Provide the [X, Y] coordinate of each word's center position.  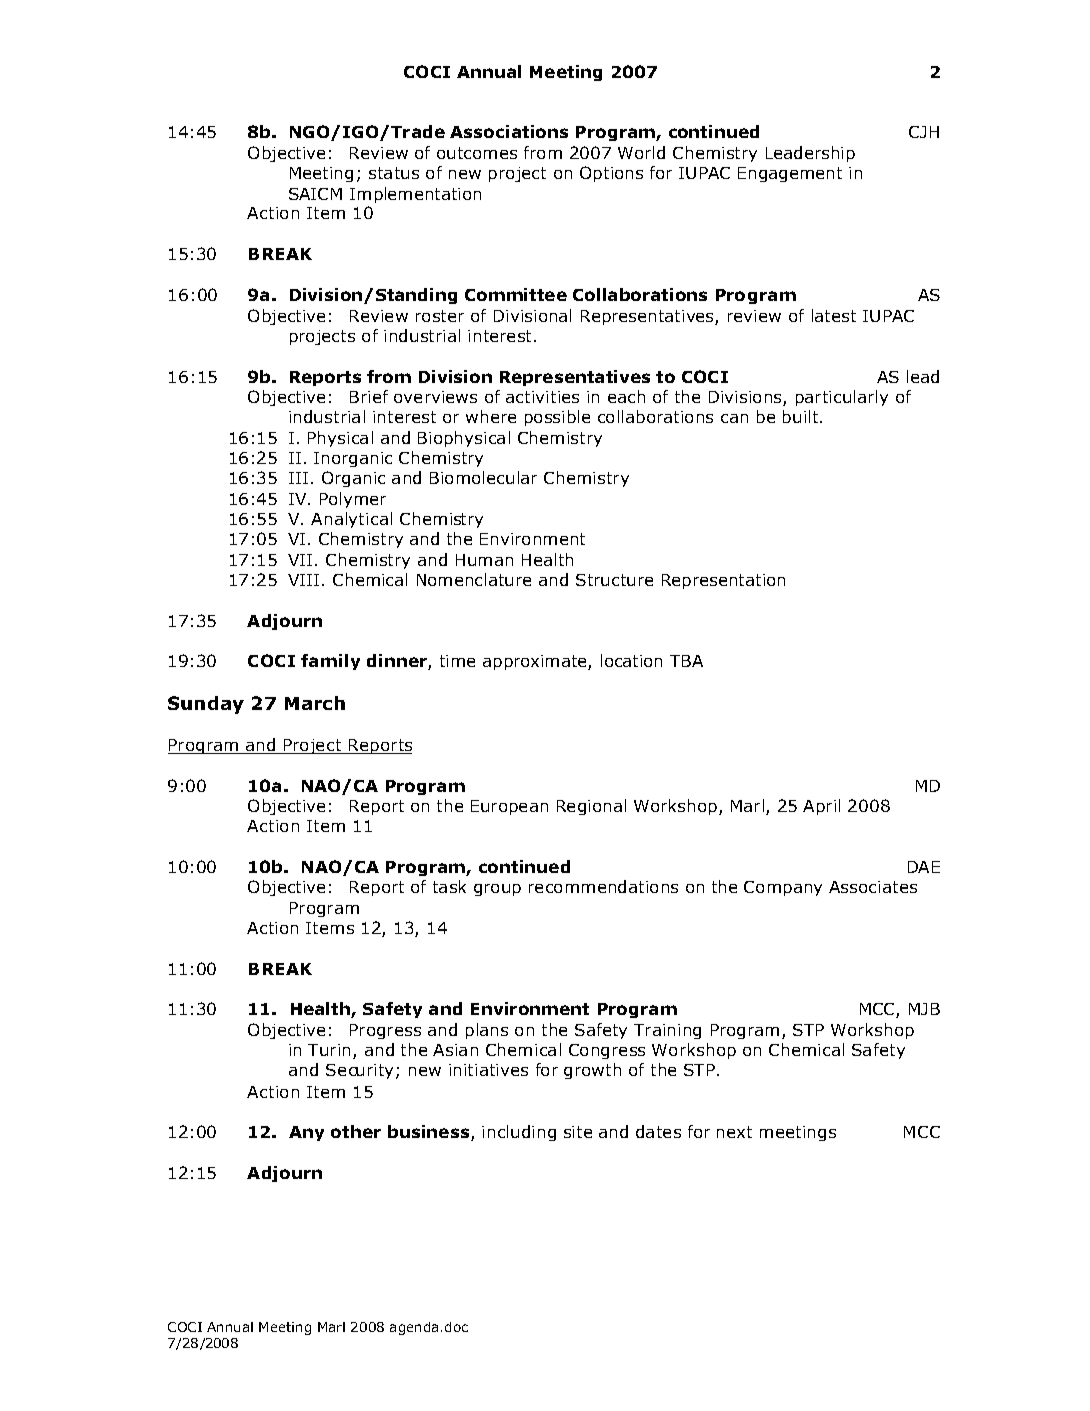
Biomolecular [483, 477]
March [315, 703]
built [802, 416]
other [356, 1131]
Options [611, 174]
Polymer [353, 500]
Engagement [790, 174]
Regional [591, 807]
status [394, 173]
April [821, 807]
